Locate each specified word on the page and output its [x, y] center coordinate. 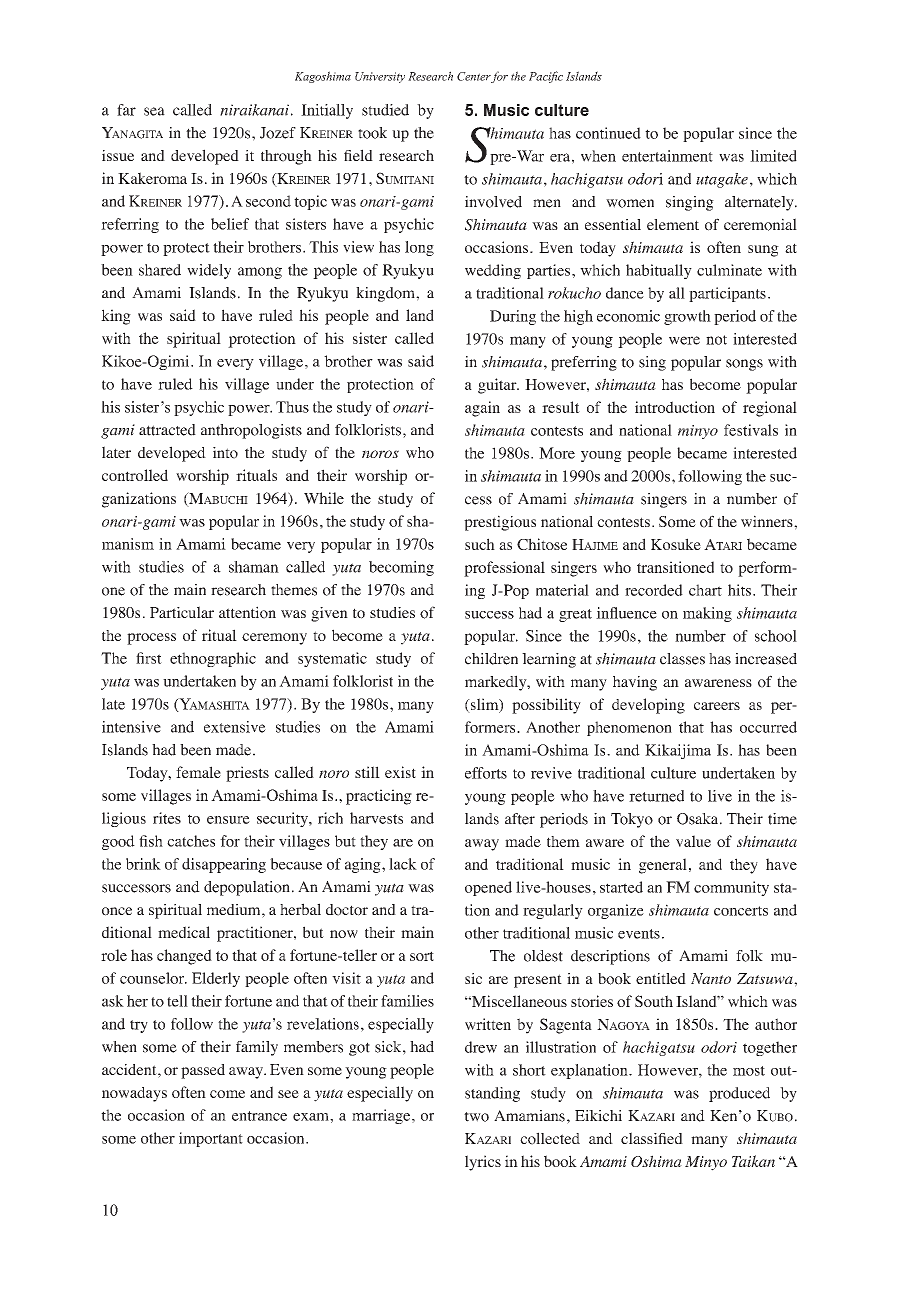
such [480, 544]
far [126, 110]
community [731, 888]
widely [209, 271]
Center [474, 76]
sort [422, 956]
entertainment [667, 156]
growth [687, 317]
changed [184, 957]
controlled [135, 475]
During [513, 317]
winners [768, 521]
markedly [497, 683]
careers [717, 706]
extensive [235, 727]
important [211, 1139]
